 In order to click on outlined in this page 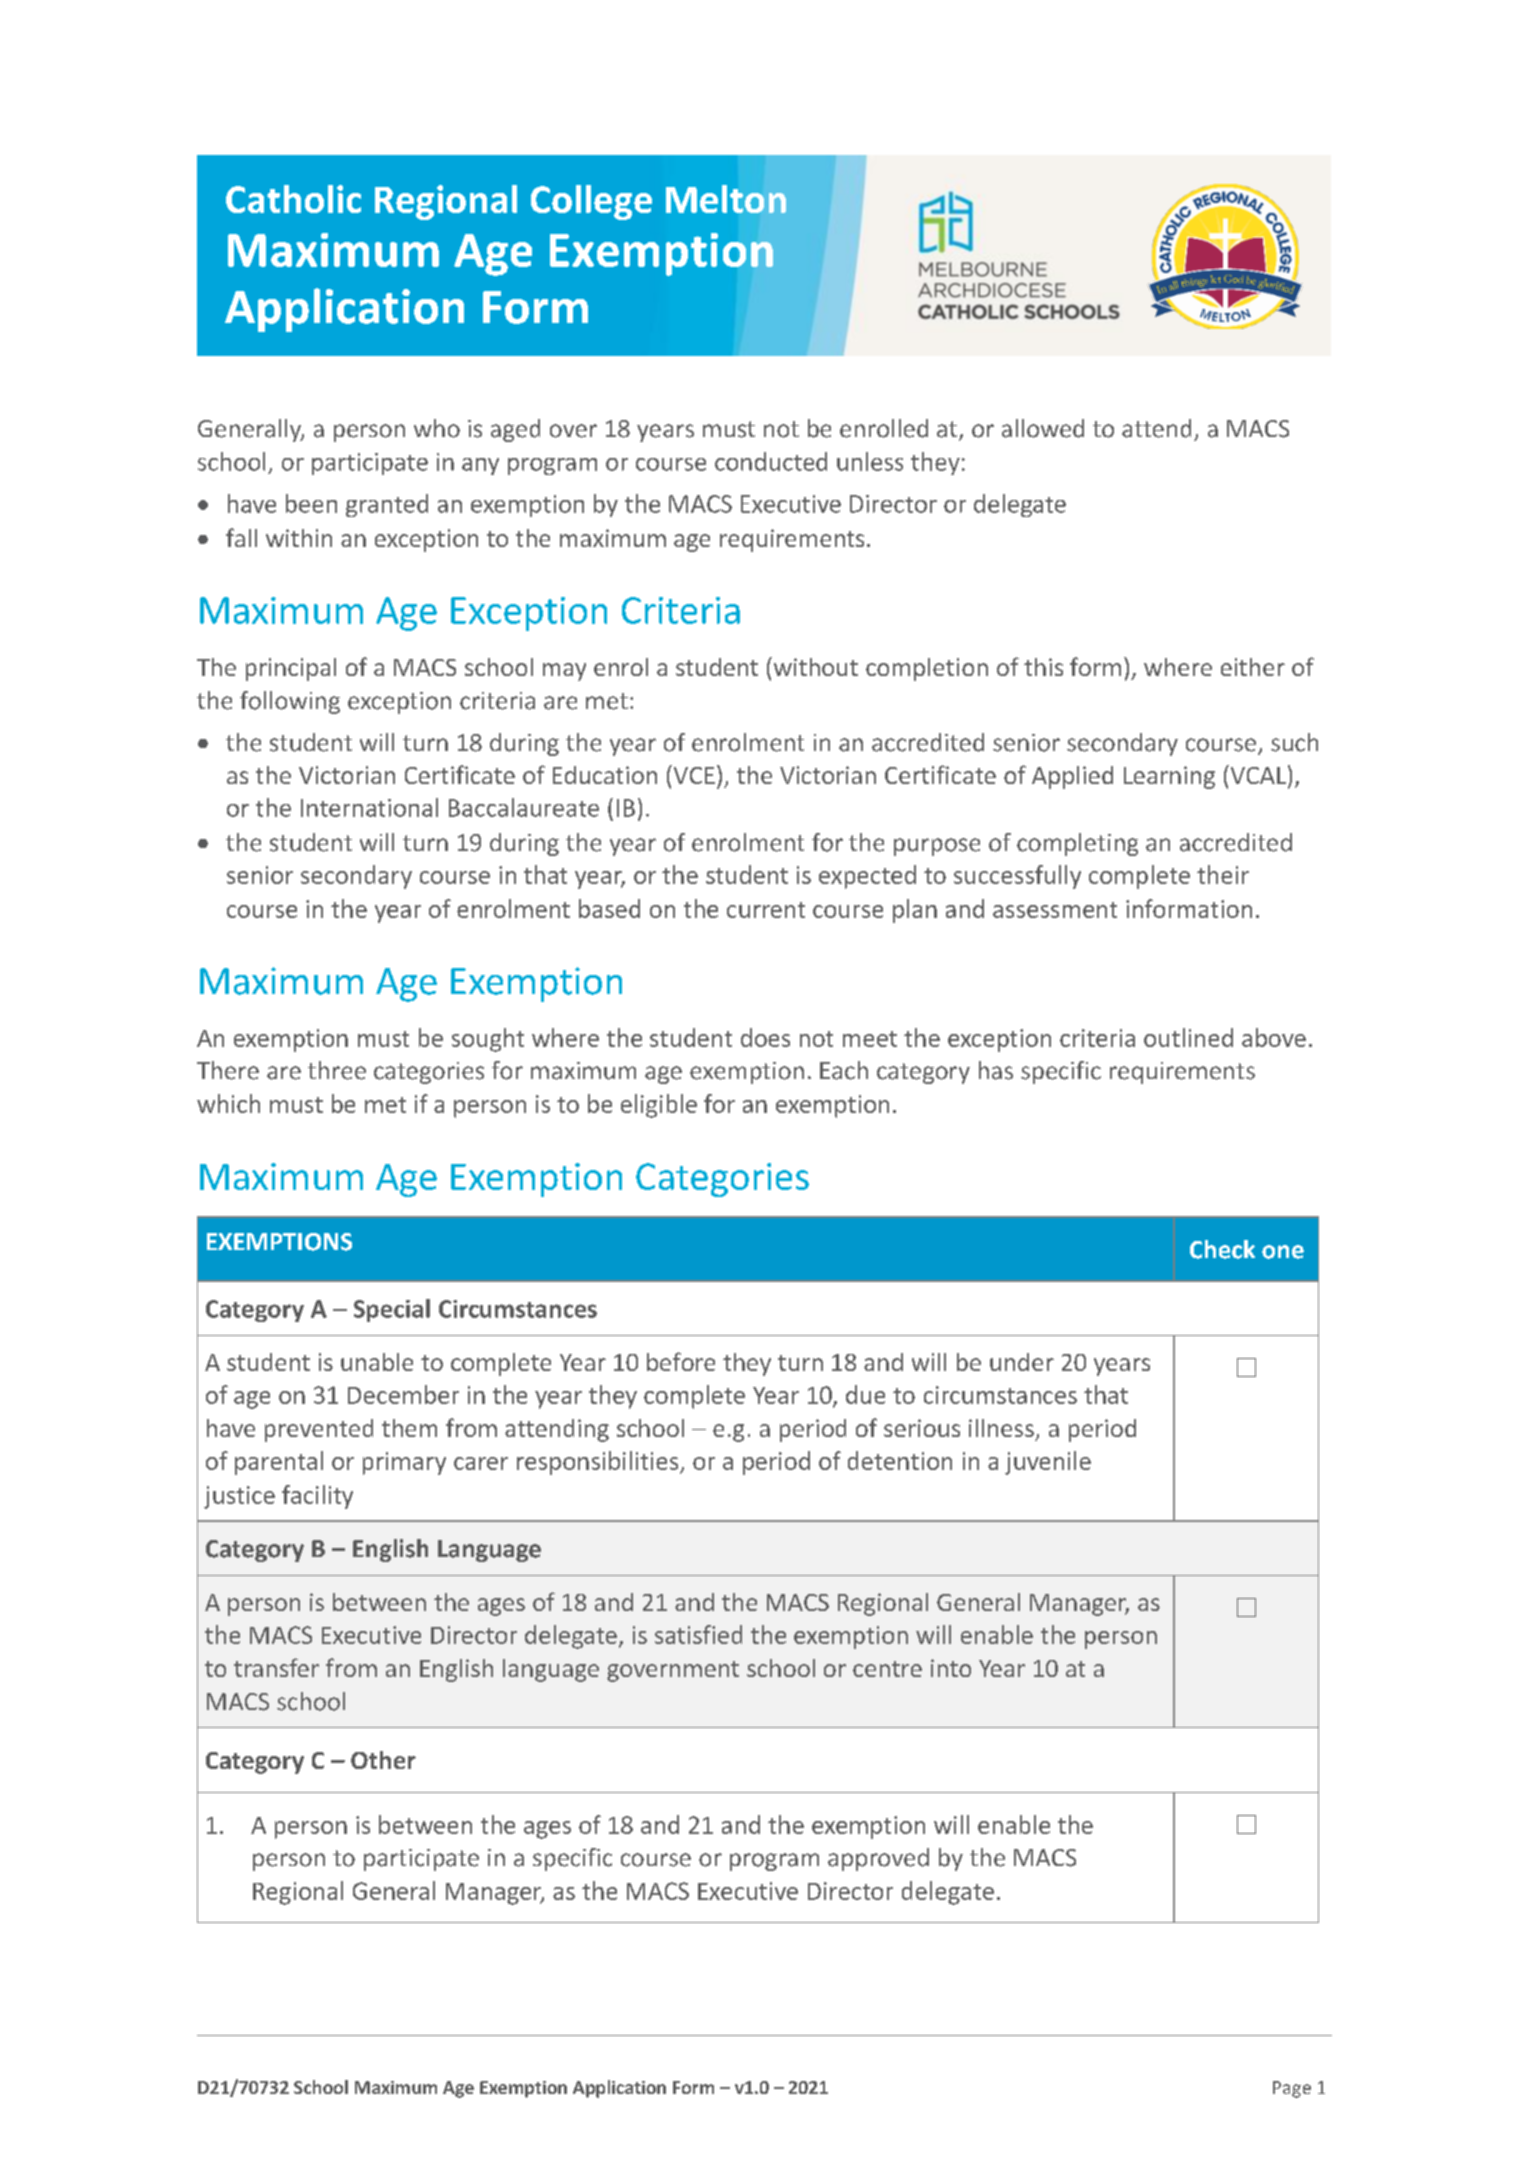, I will do `click(1188, 1037)`.
